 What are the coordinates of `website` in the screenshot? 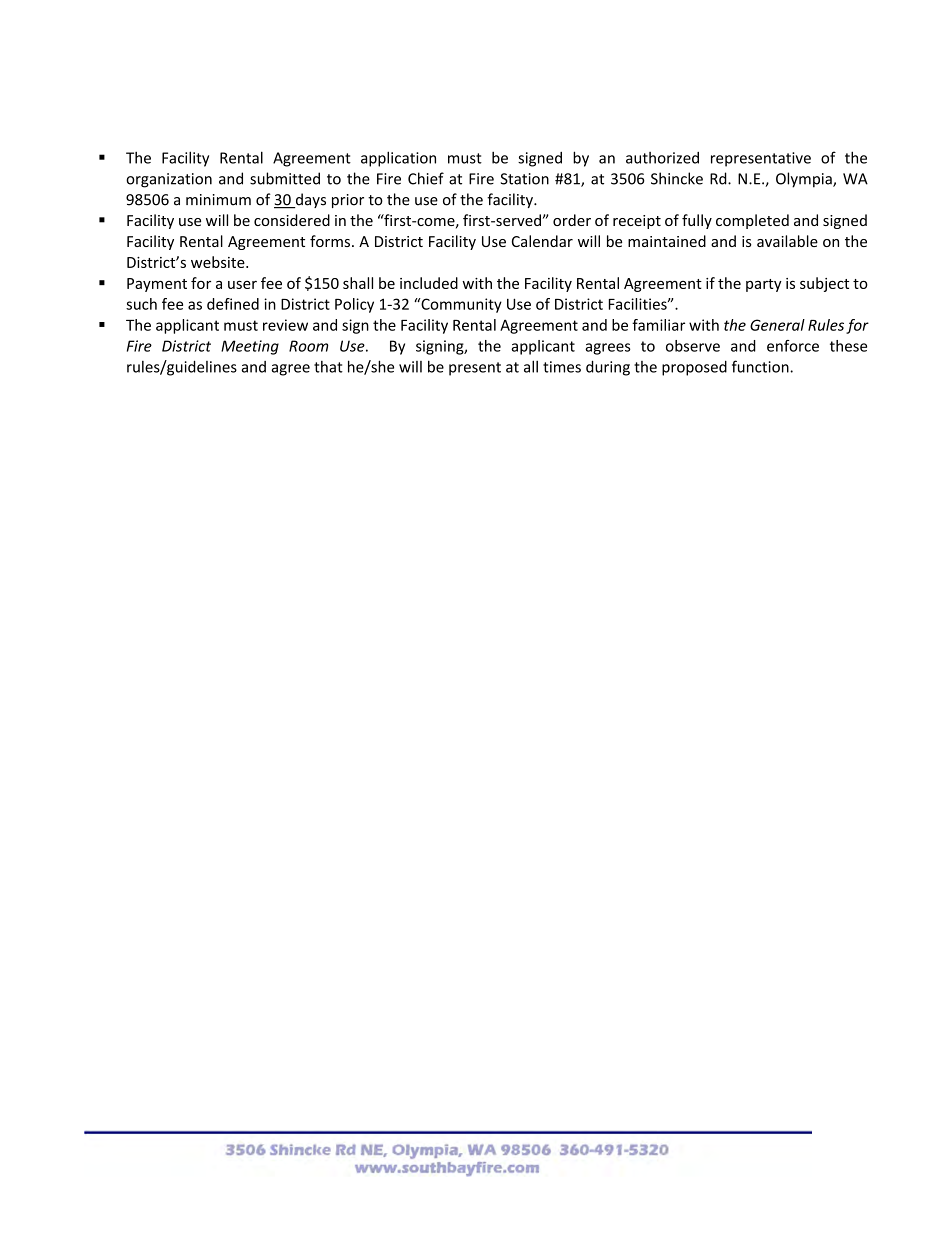 It's located at (219, 262).
